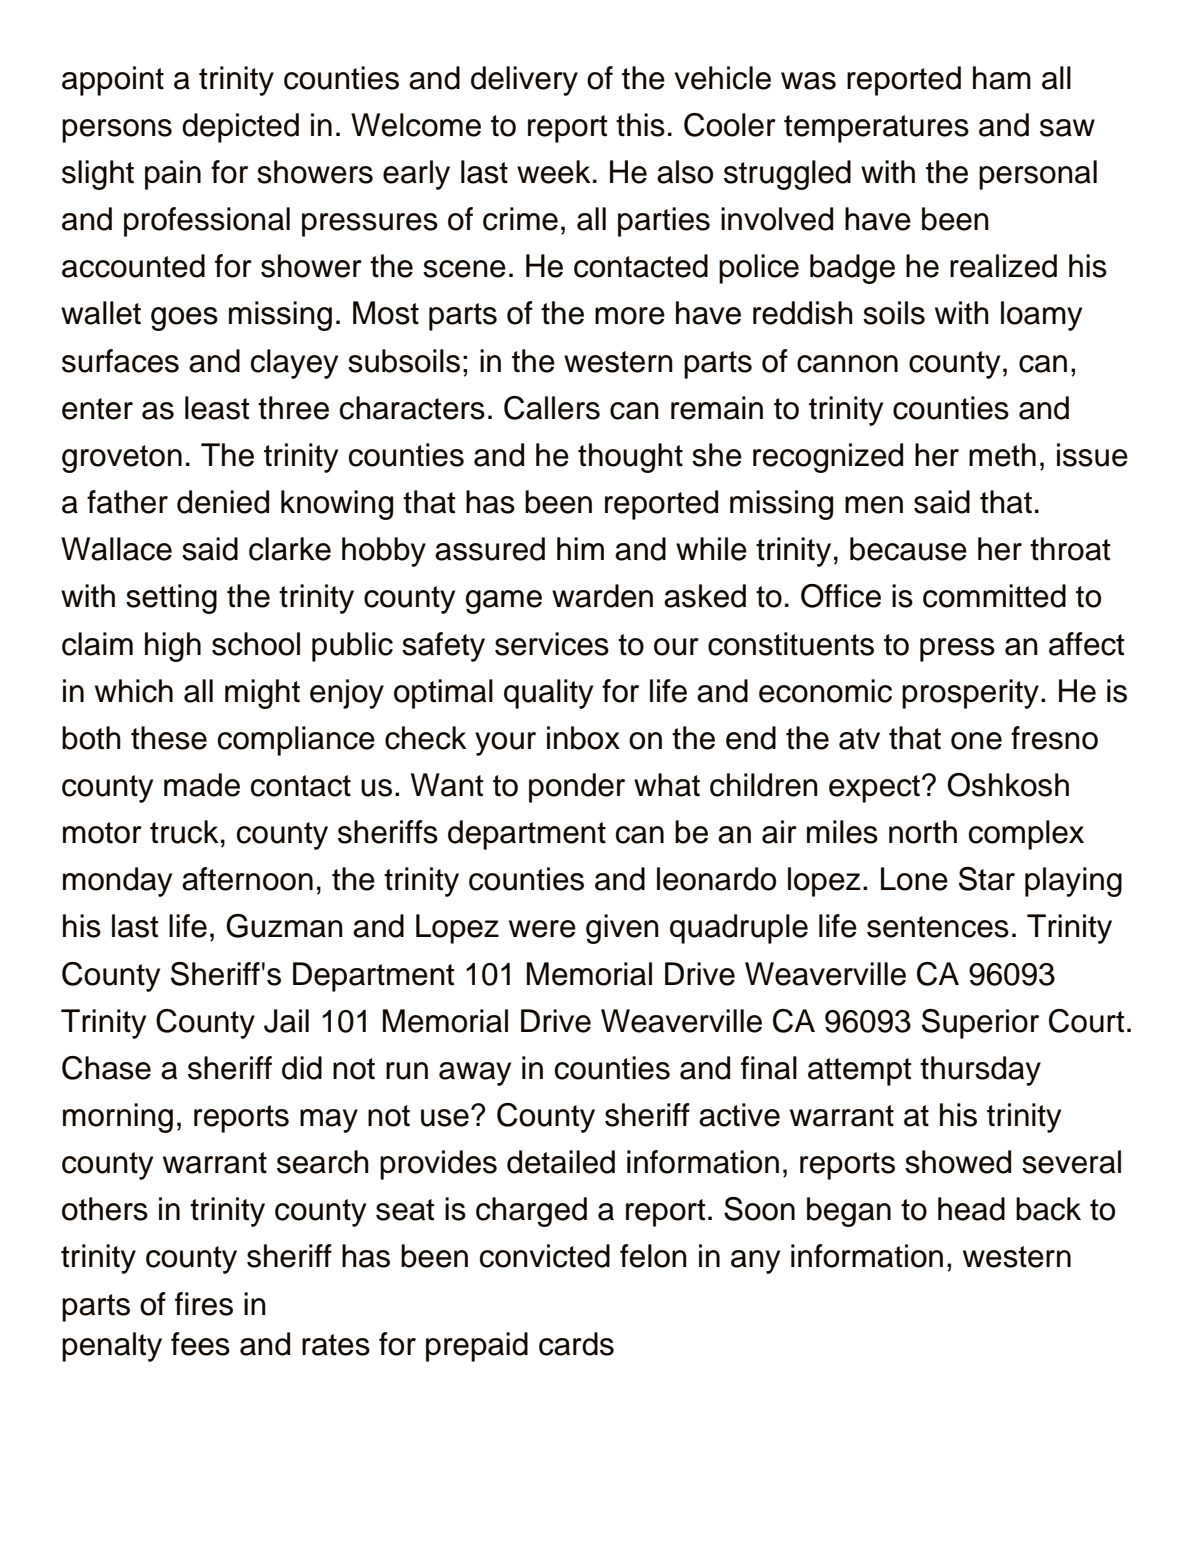 The image size is (1202, 1556). Describe the element at coordinates (240, 128) in the page. I see `depicted` at that location.
